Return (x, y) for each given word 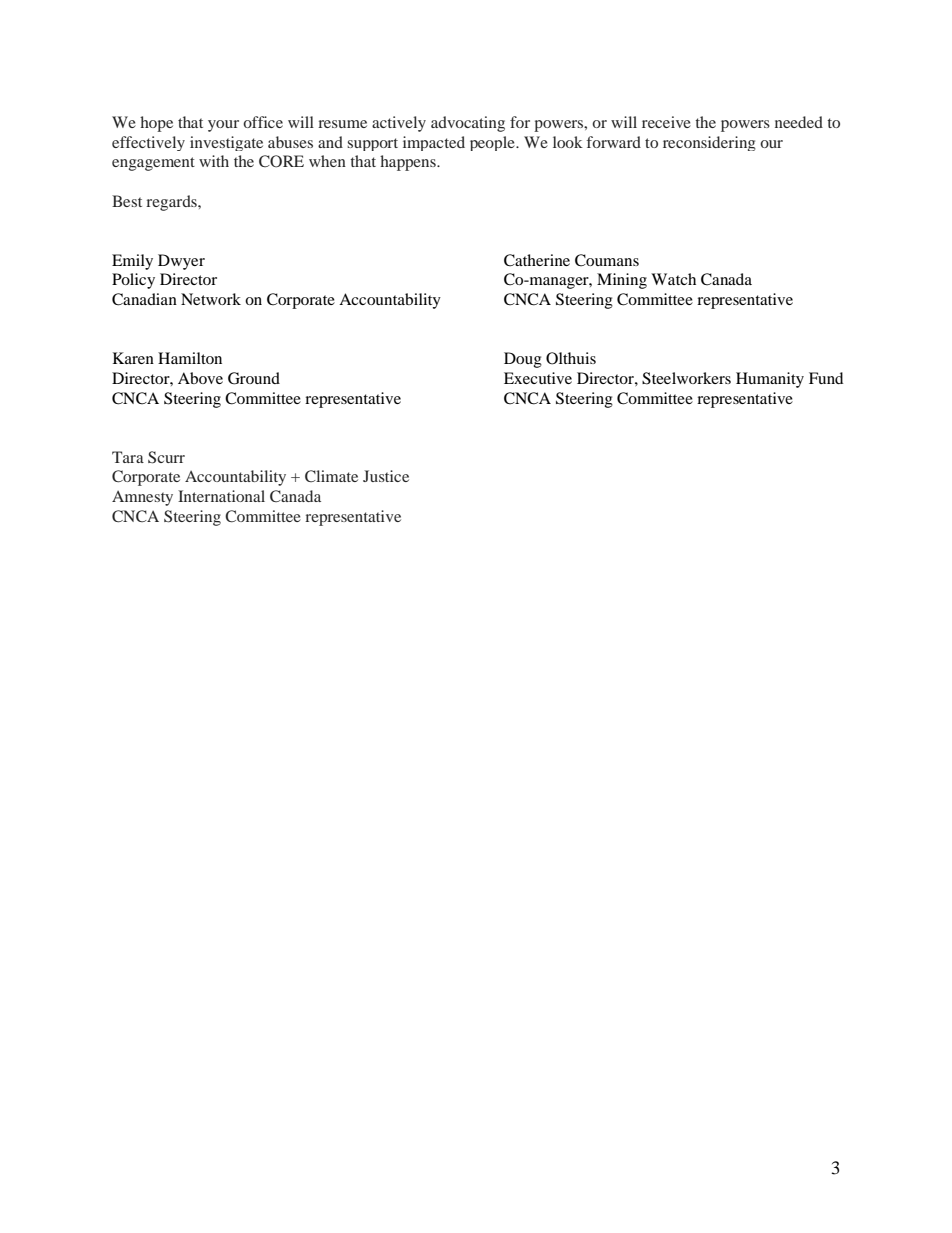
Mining (622, 281)
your (223, 126)
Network (211, 299)
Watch (673, 279)
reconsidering (709, 143)
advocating (468, 124)
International (221, 496)
